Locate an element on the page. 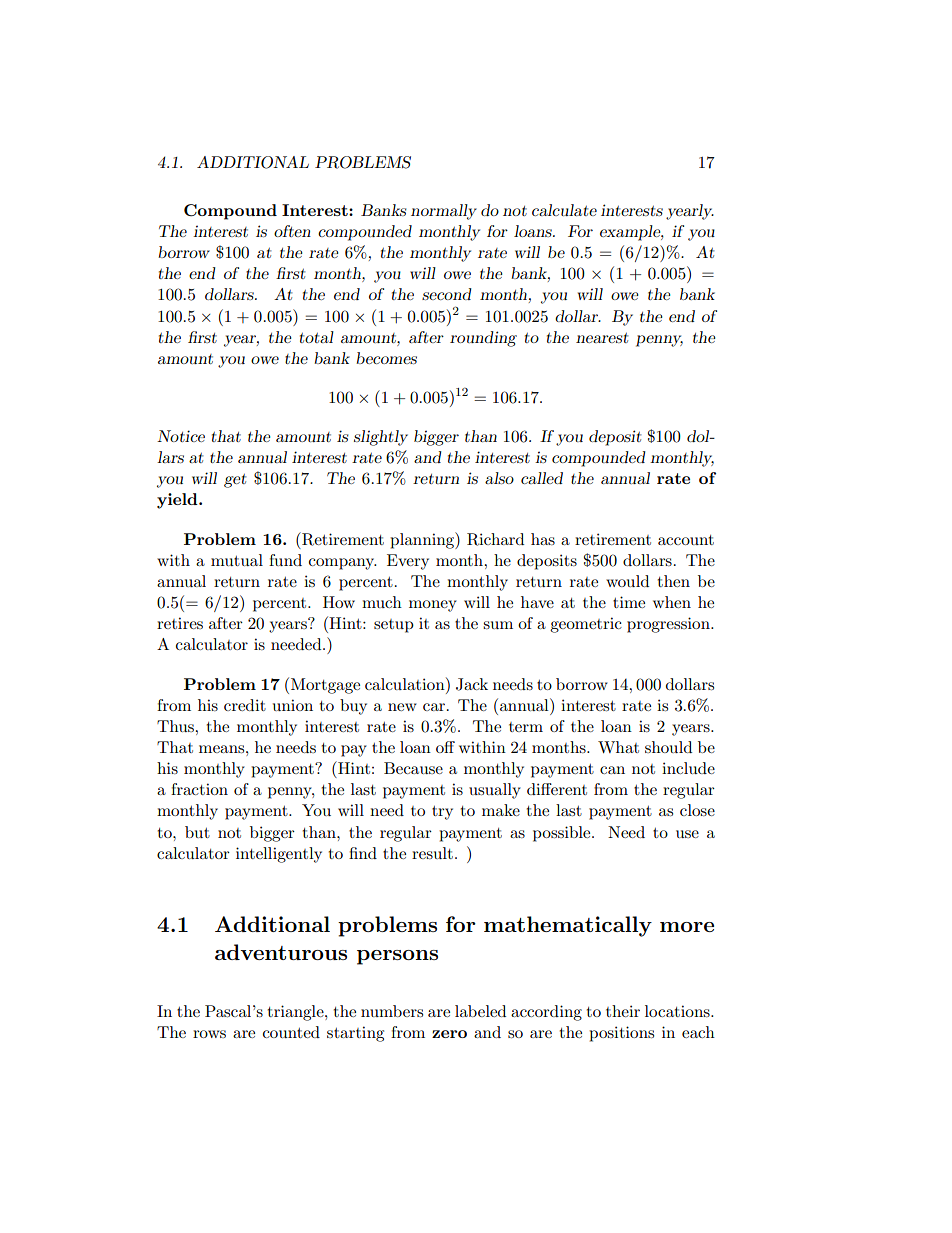 The height and width of the page is (1233, 952). money is located at coordinates (433, 606).
